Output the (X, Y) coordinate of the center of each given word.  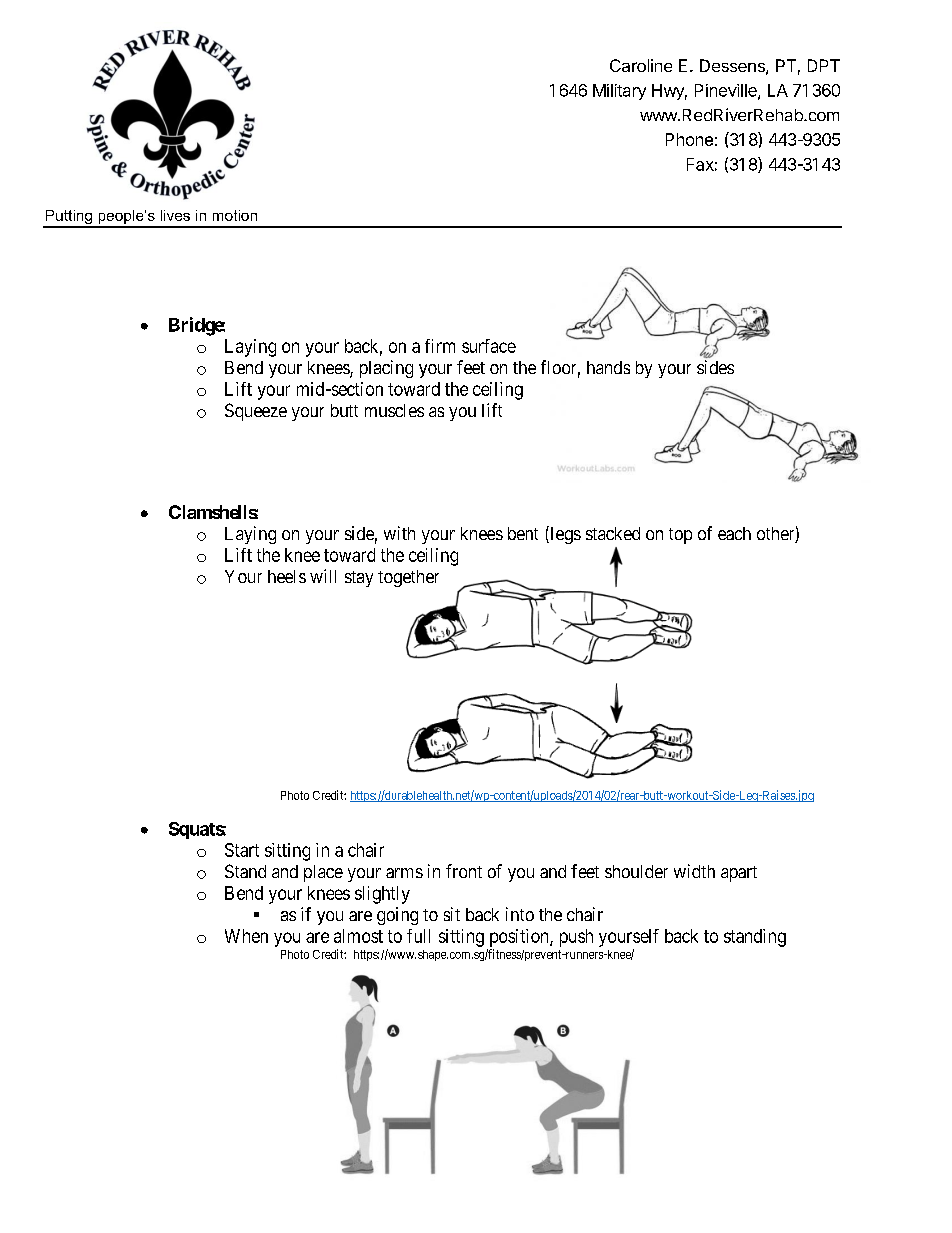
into (520, 914)
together (408, 578)
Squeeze (256, 412)
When (246, 936)
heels (287, 576)
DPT (824, 65)
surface (489, 346)
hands (608, 367)
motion (235, 215)
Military (619, 92)
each (734, 533)
